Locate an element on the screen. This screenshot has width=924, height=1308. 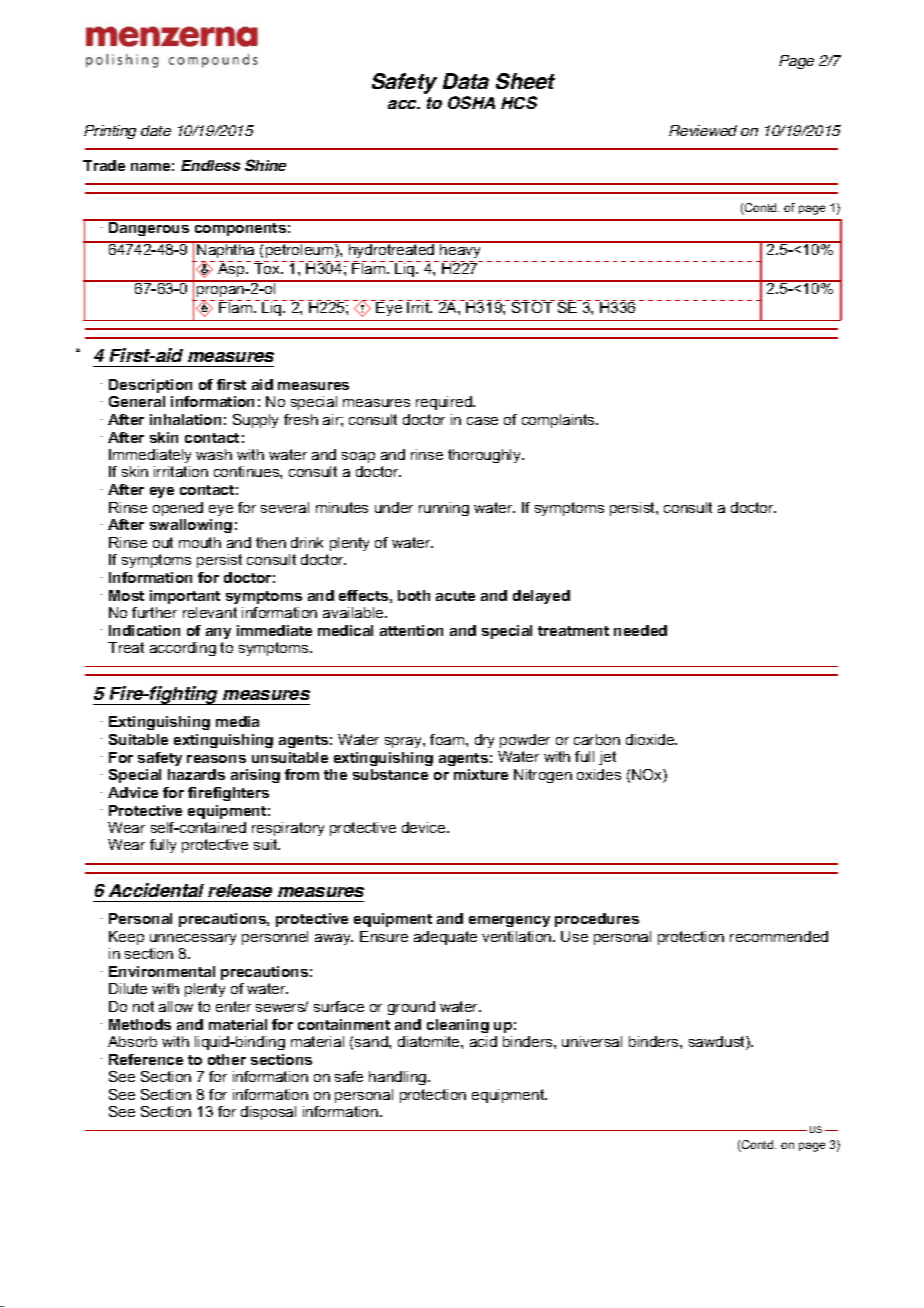
Reference is located at coordinates (146, 1059).
